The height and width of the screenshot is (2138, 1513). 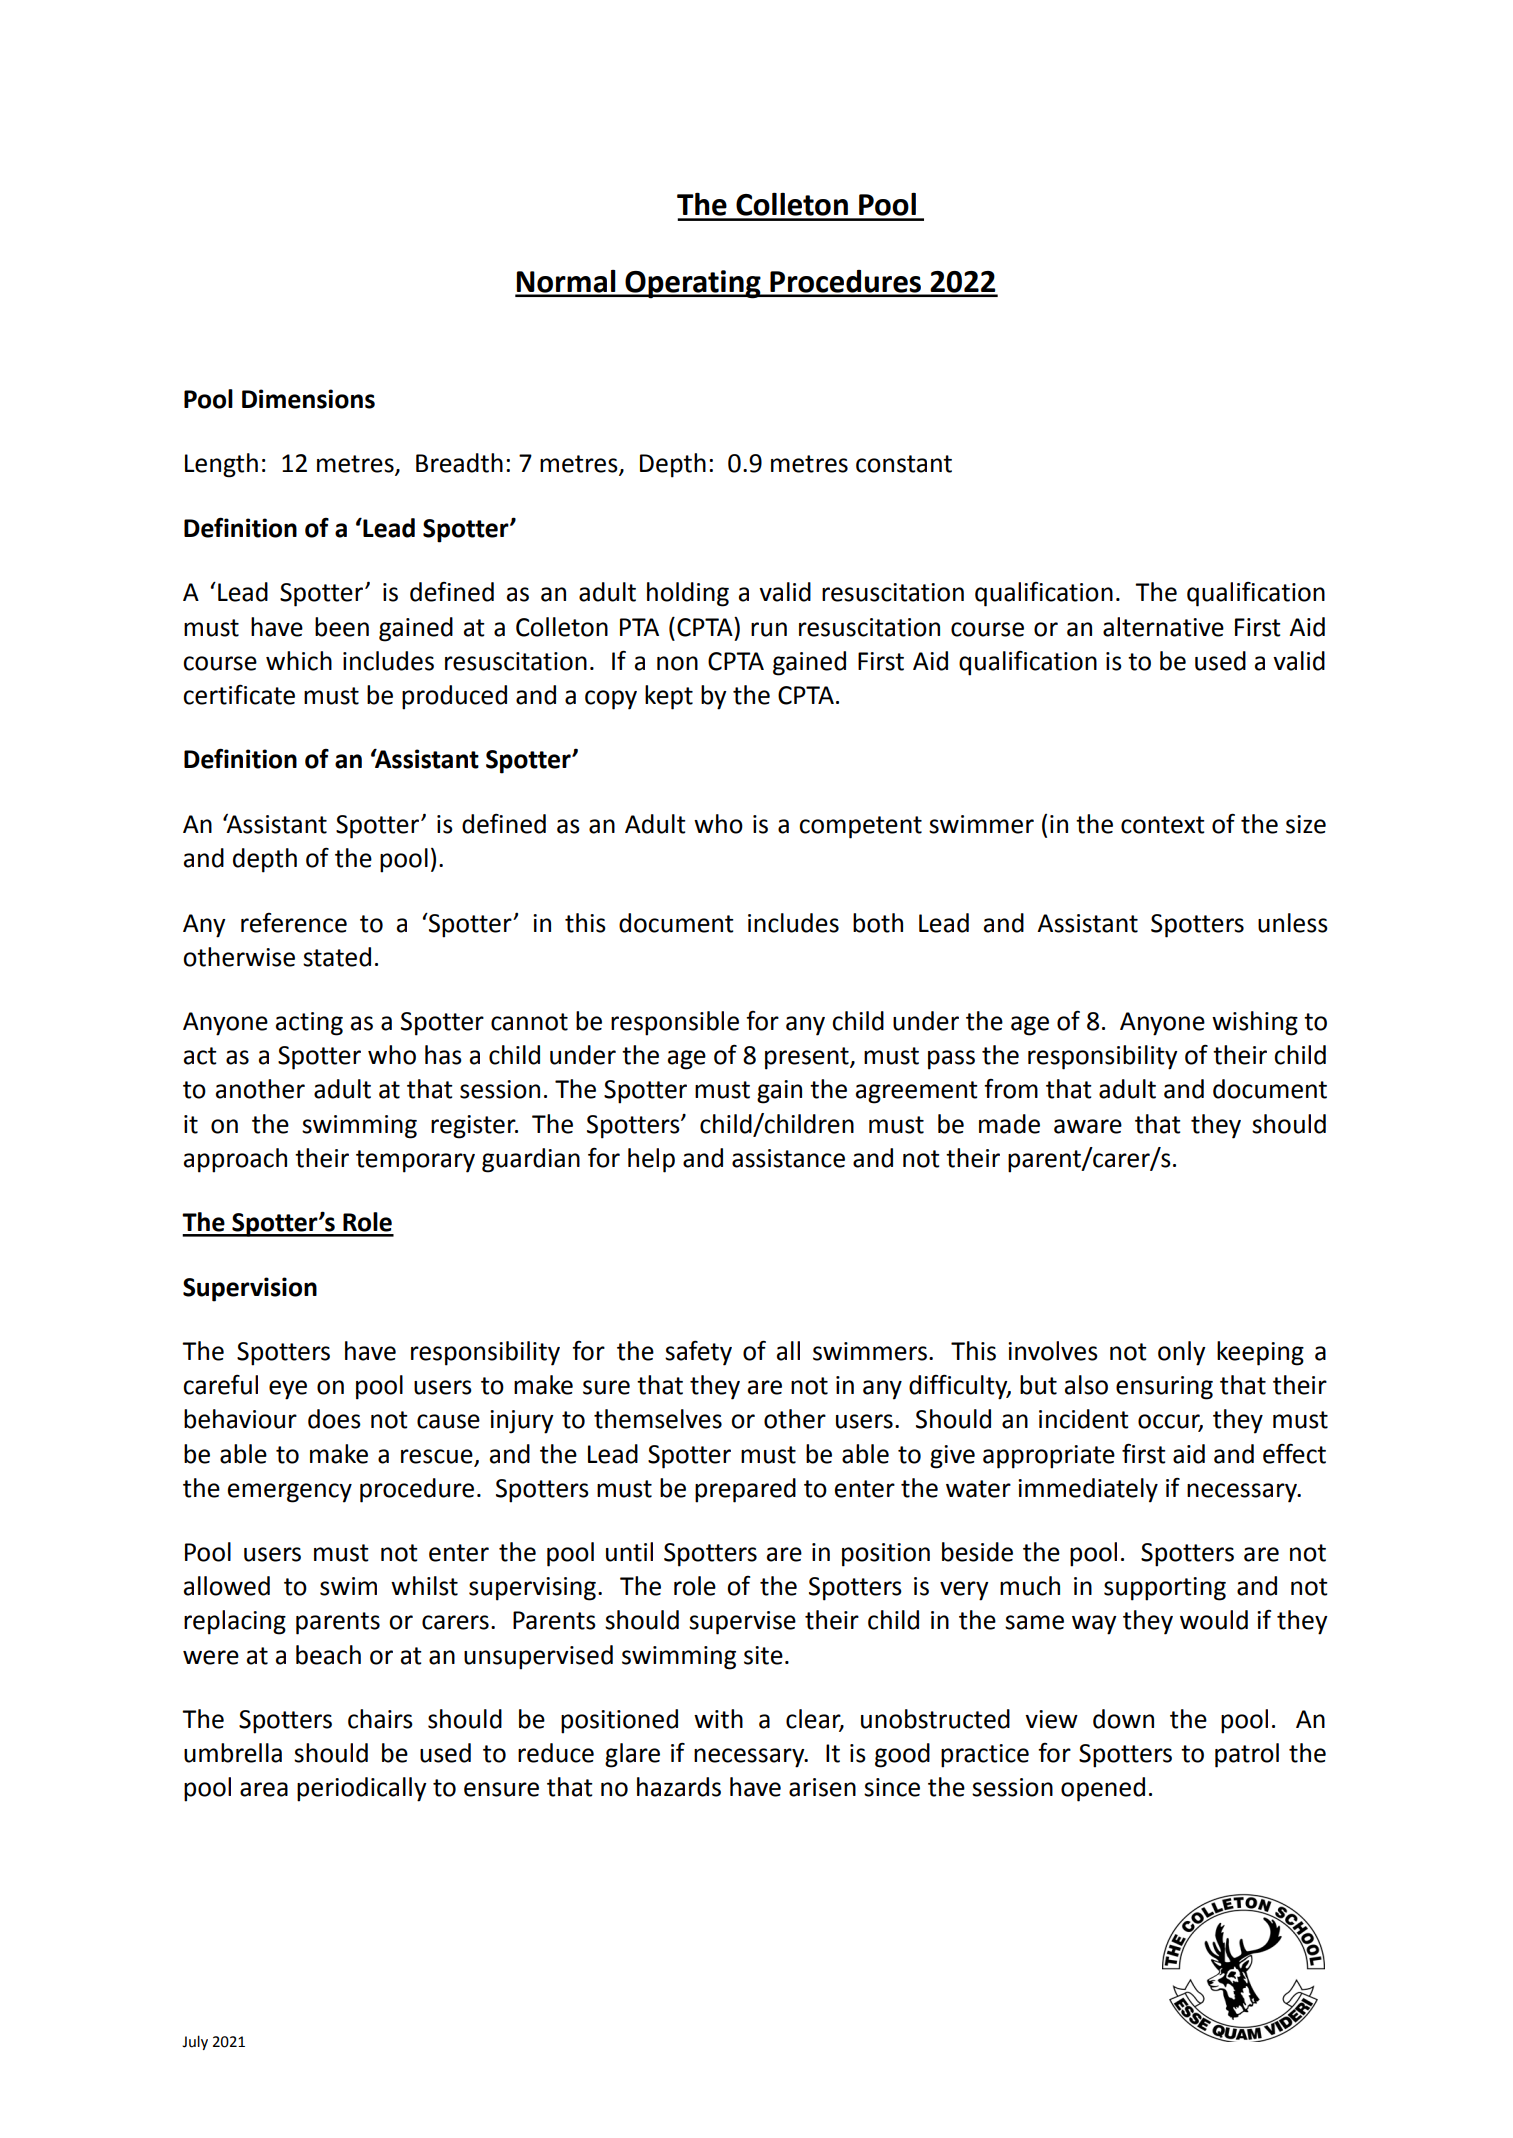 I want to click on arisen, so click(x=822, y=1787).
